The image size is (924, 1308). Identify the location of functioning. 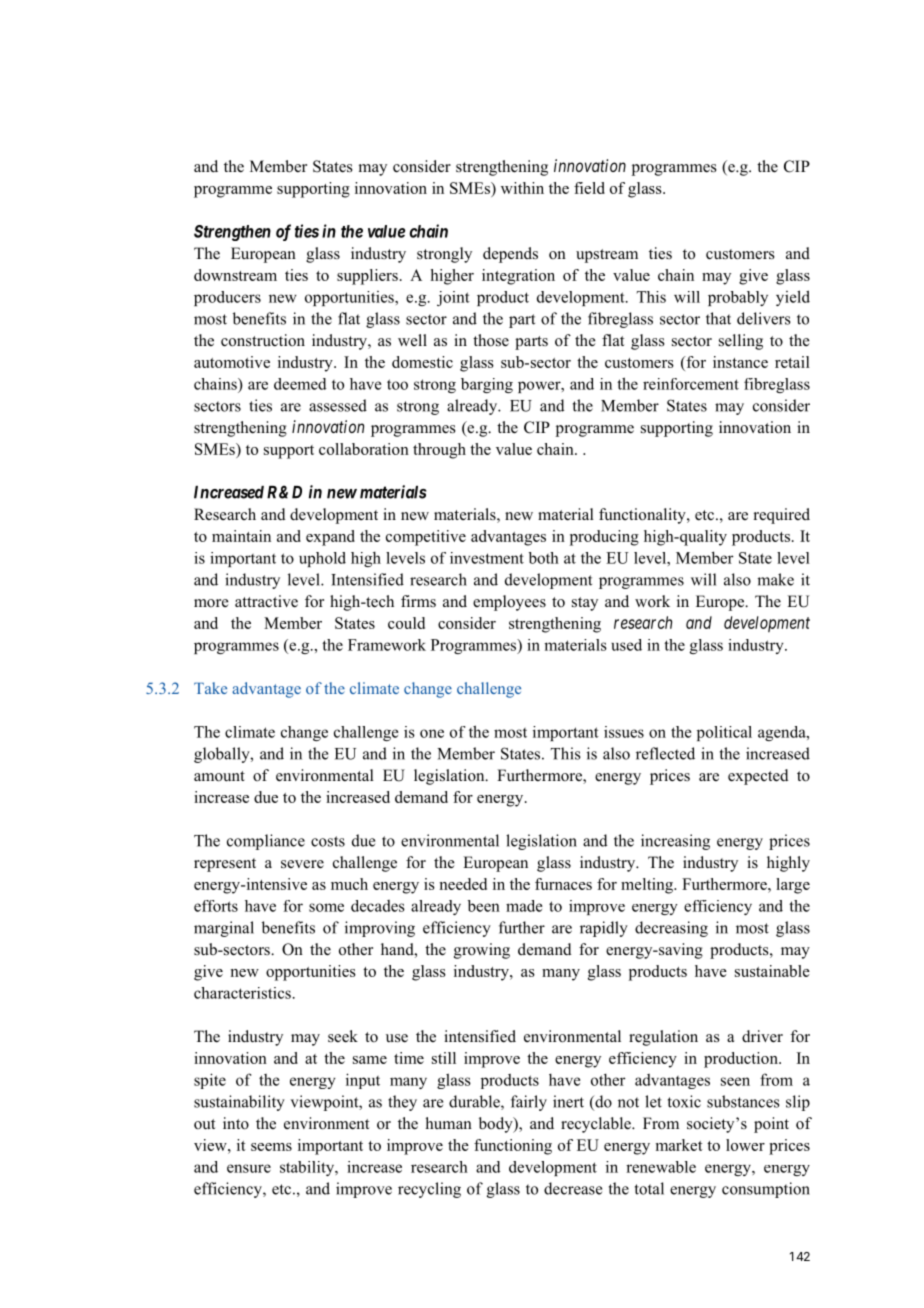
(513, 1147).
